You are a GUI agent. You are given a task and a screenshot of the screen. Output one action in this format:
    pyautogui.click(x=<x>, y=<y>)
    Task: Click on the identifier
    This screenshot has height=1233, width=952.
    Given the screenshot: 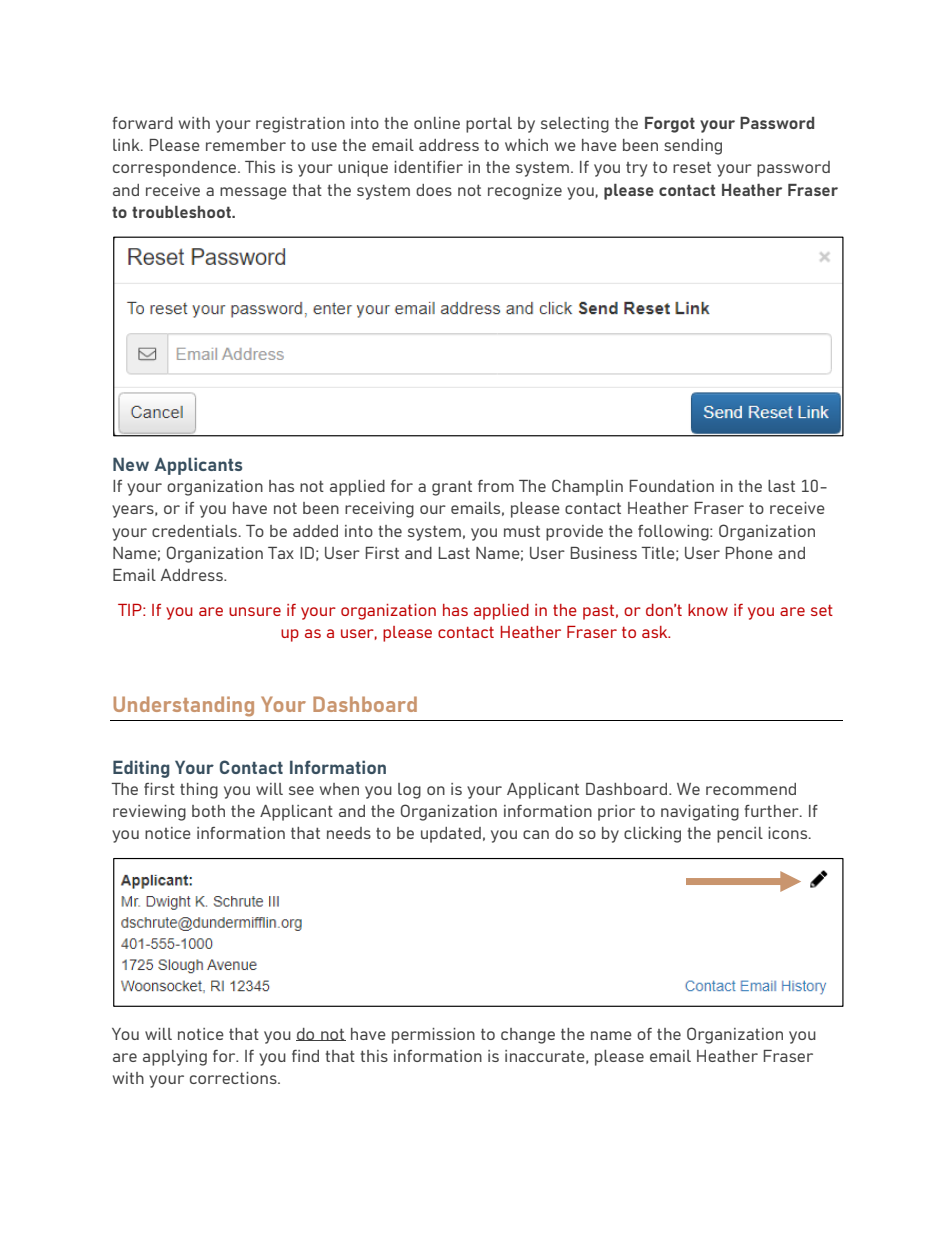 What is the action you would take?
    pyautogui.click(x=428, y=167)
